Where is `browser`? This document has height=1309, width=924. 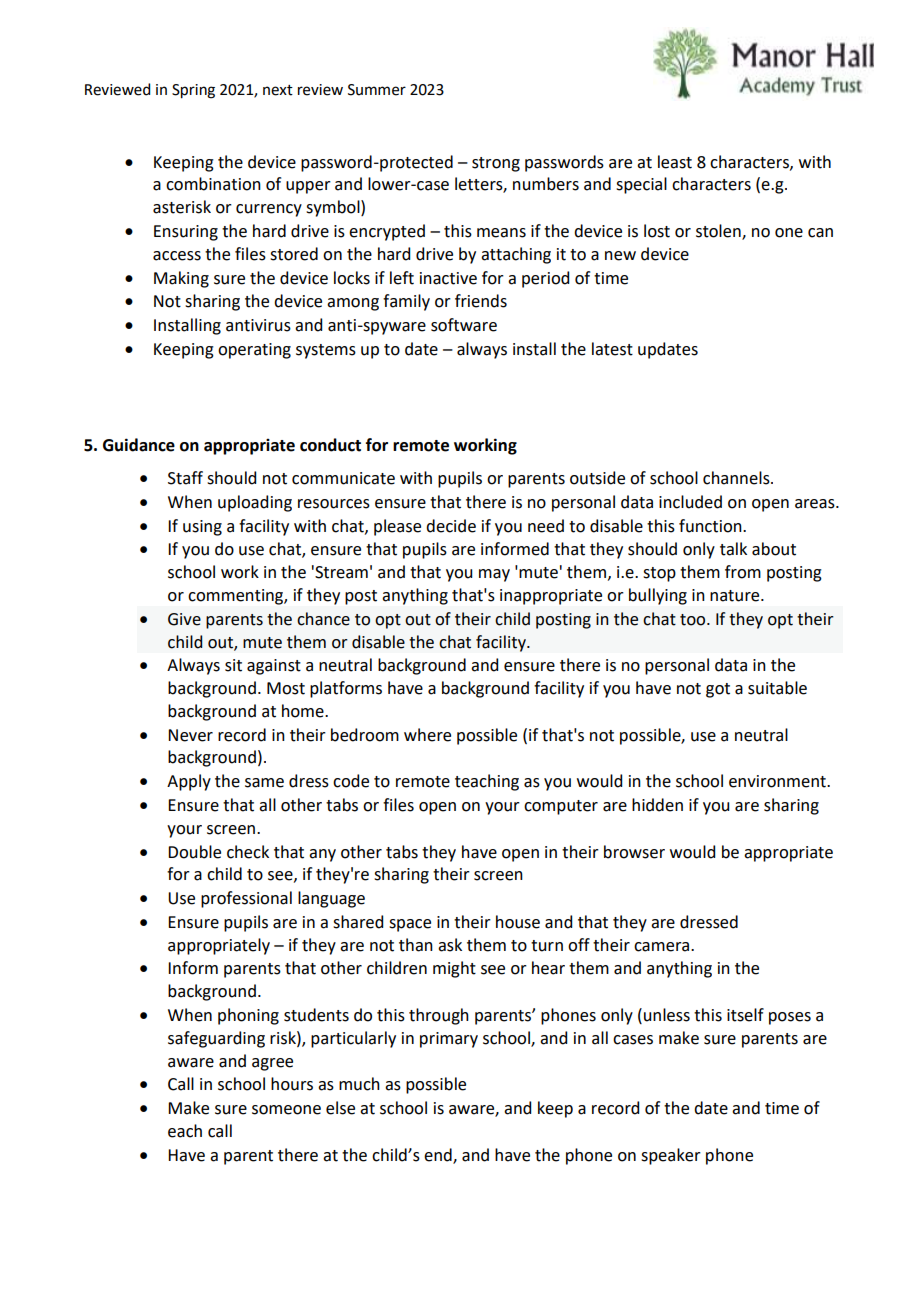
browser is located at coordinates (634, 852).
